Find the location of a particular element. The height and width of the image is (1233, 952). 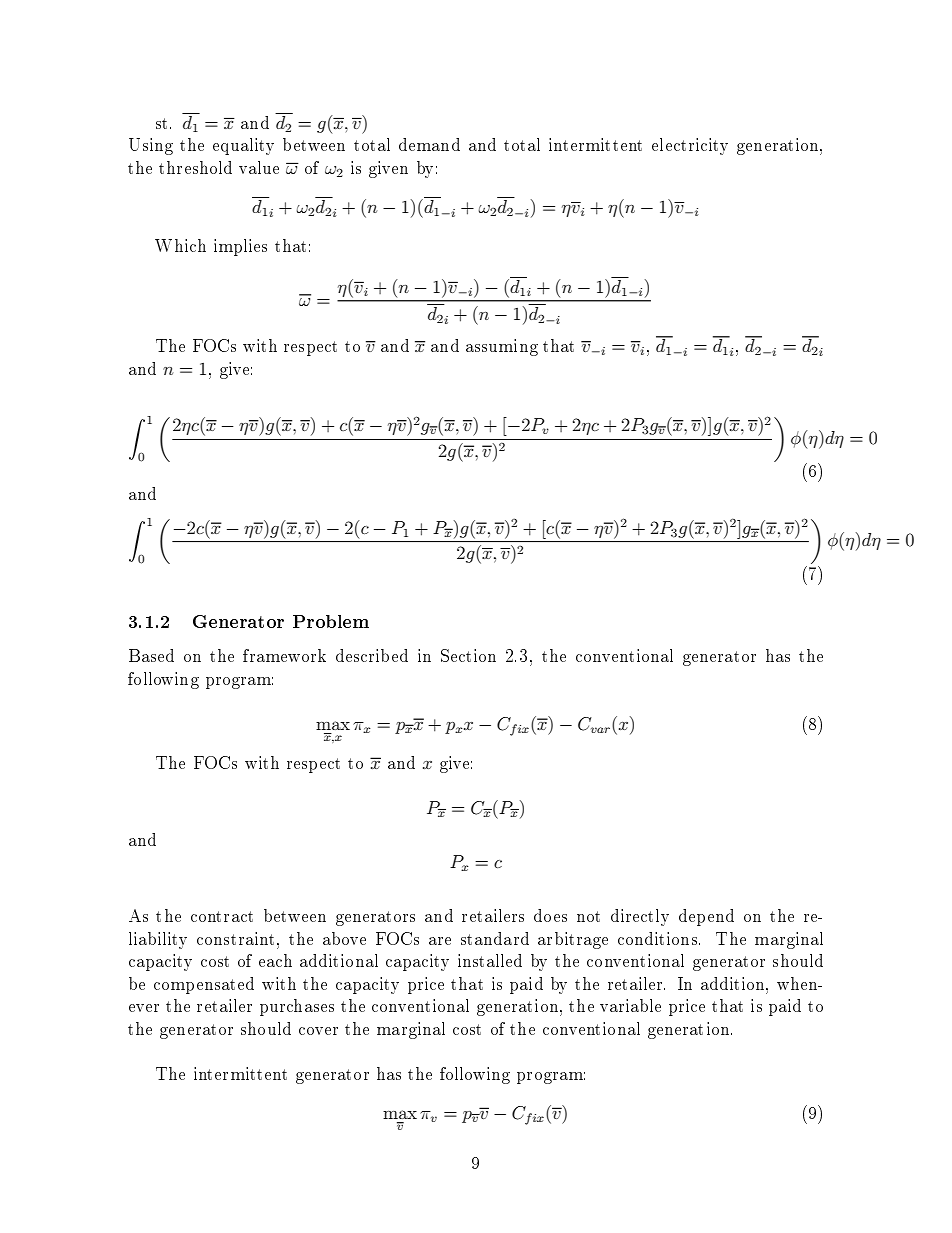

are is located at coordinates (440, 941).
